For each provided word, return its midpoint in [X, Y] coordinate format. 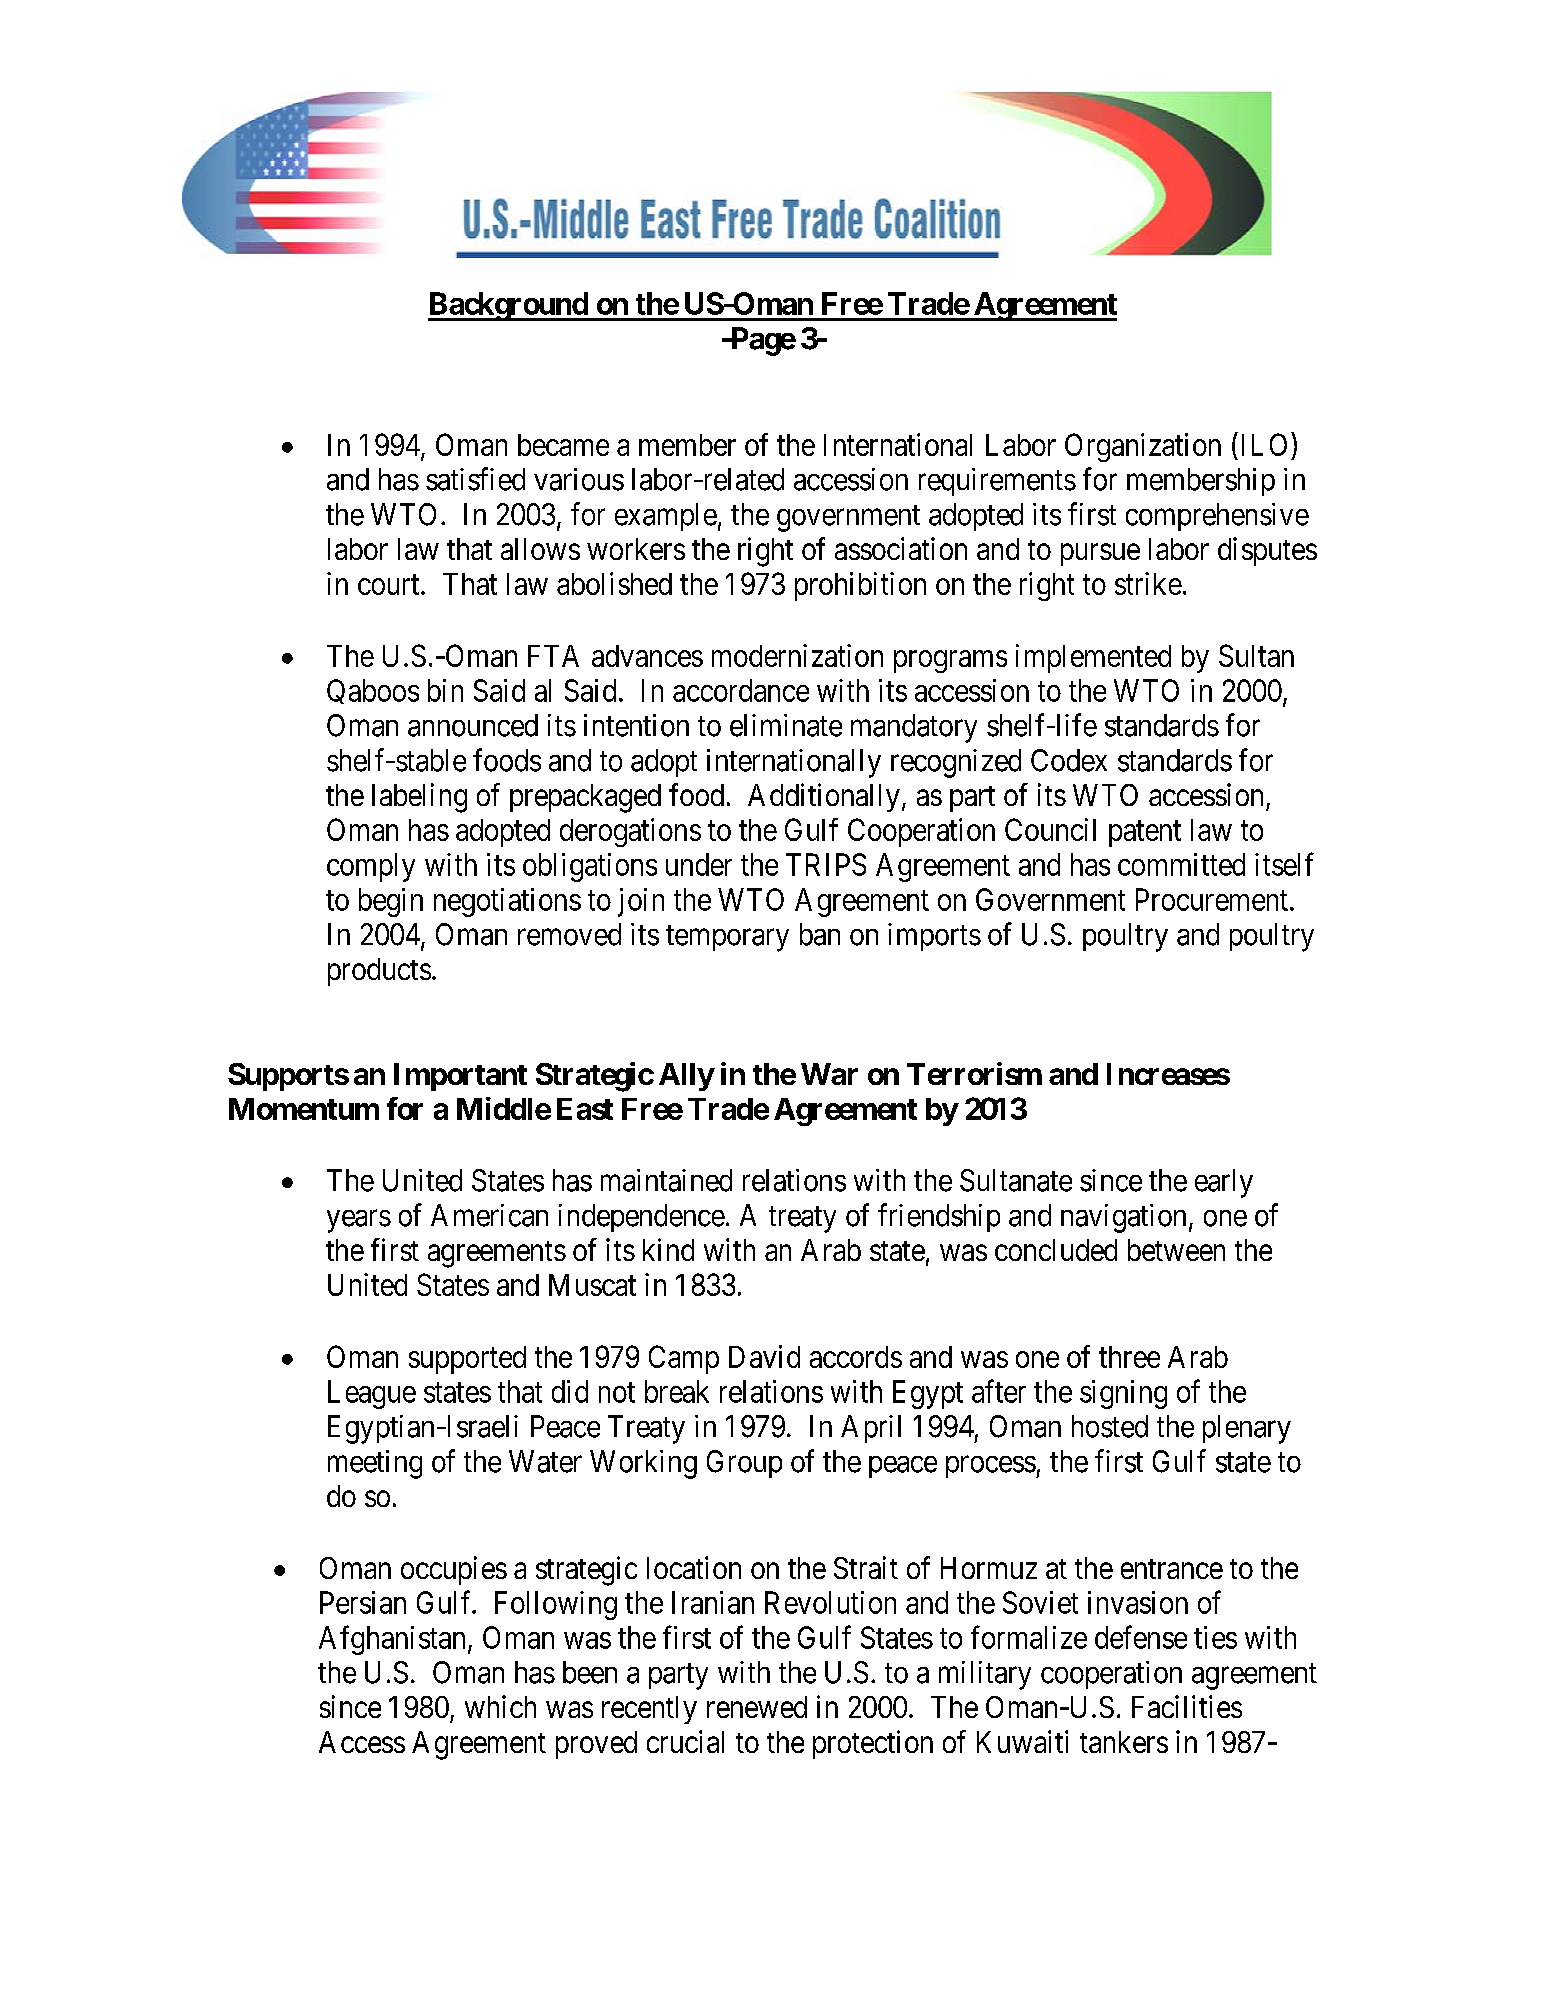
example [666, 517]
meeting [375, 1464]
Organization [1143, 447]
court [390, 585]
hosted [1110, 1426]
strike [1148, 583]
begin [391, 902]
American [489, 1215]
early [1224, 1183]
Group [744, 1464]
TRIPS [826, 864]
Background [509, 306]
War [829, 1074]
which [500, 1706]
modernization [797, 655]
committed [1181, 864]
